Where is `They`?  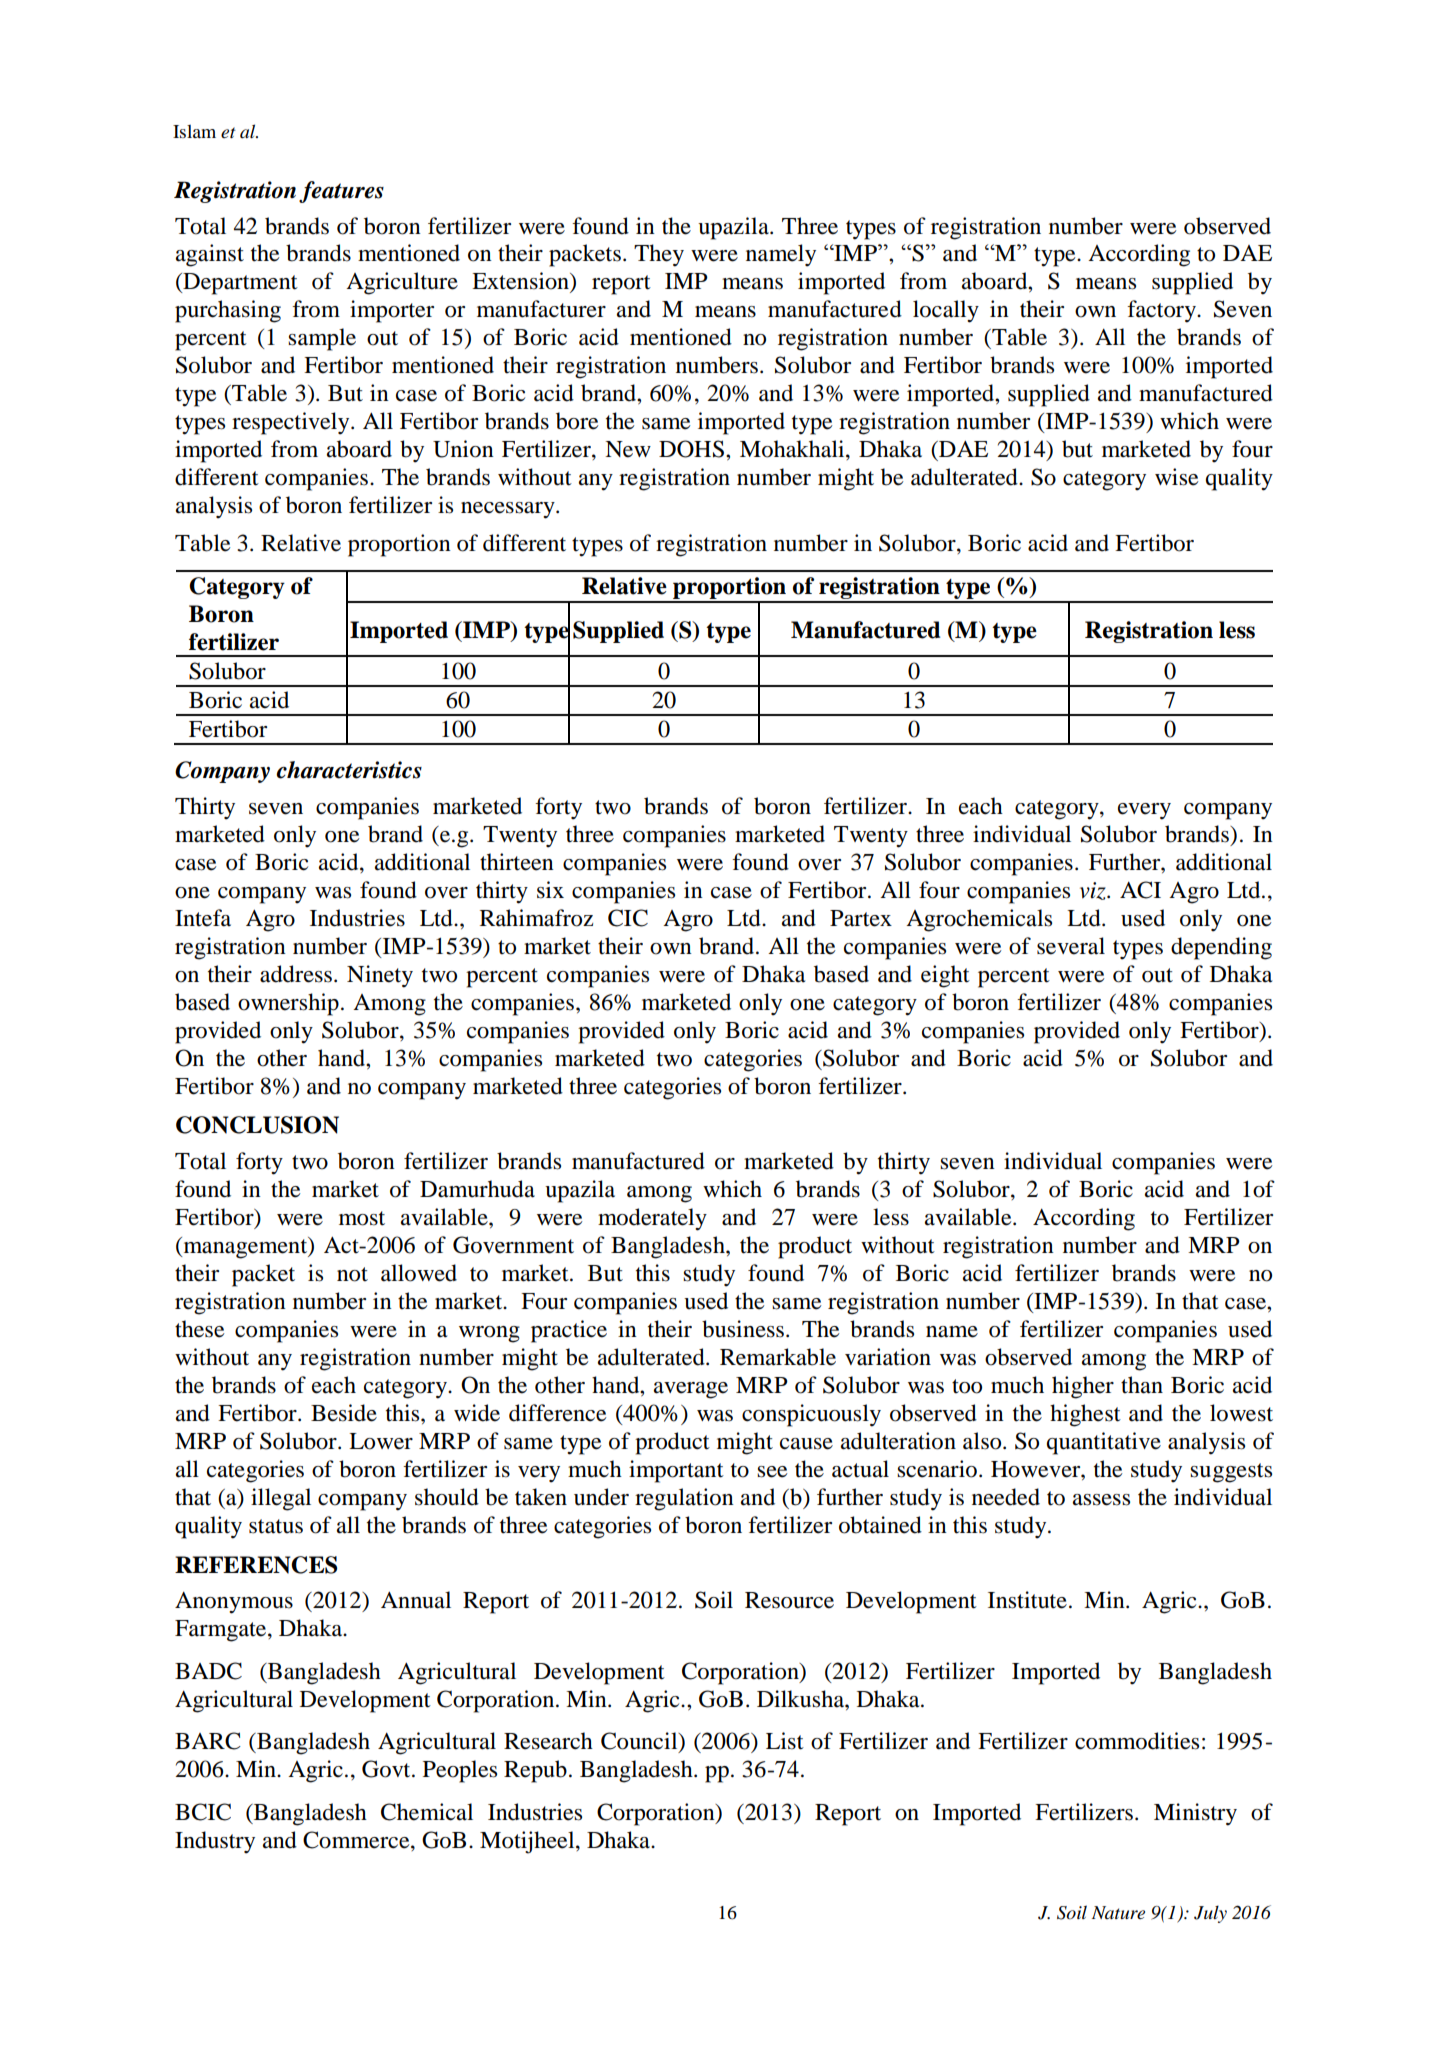
They is located at coordinates (659, 255).
